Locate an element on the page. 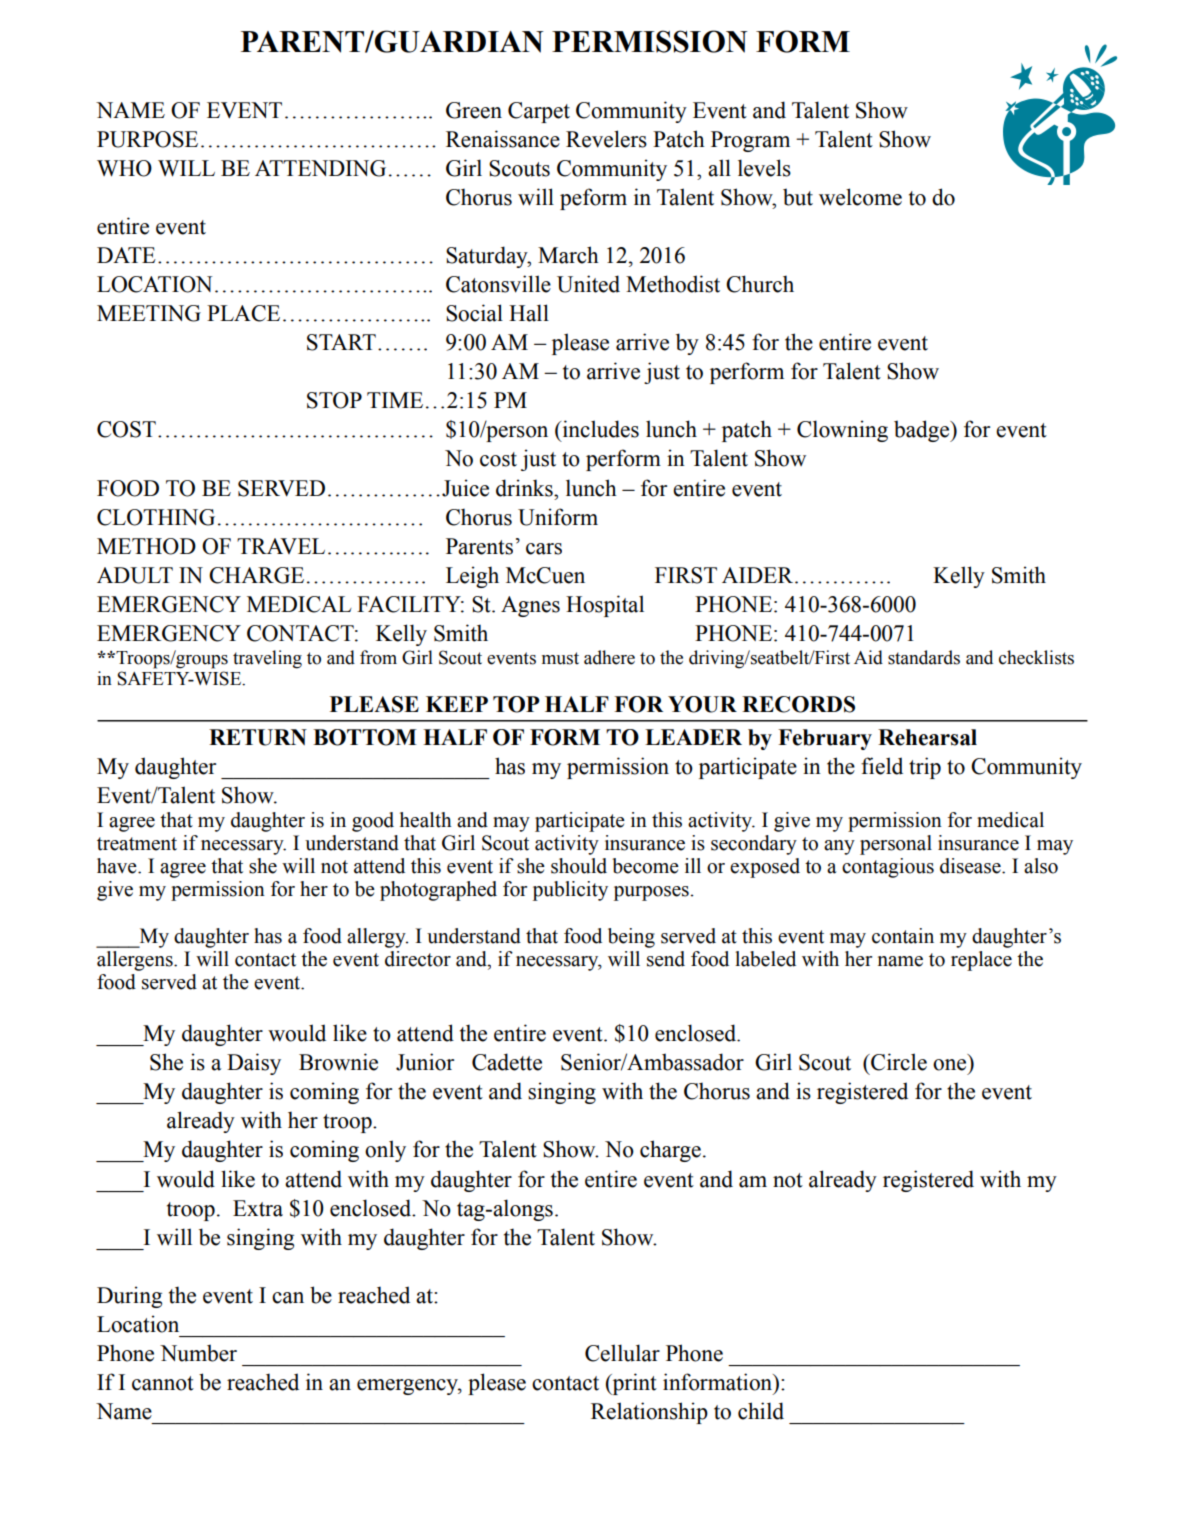  includes is located at coordinates (599, 429).
